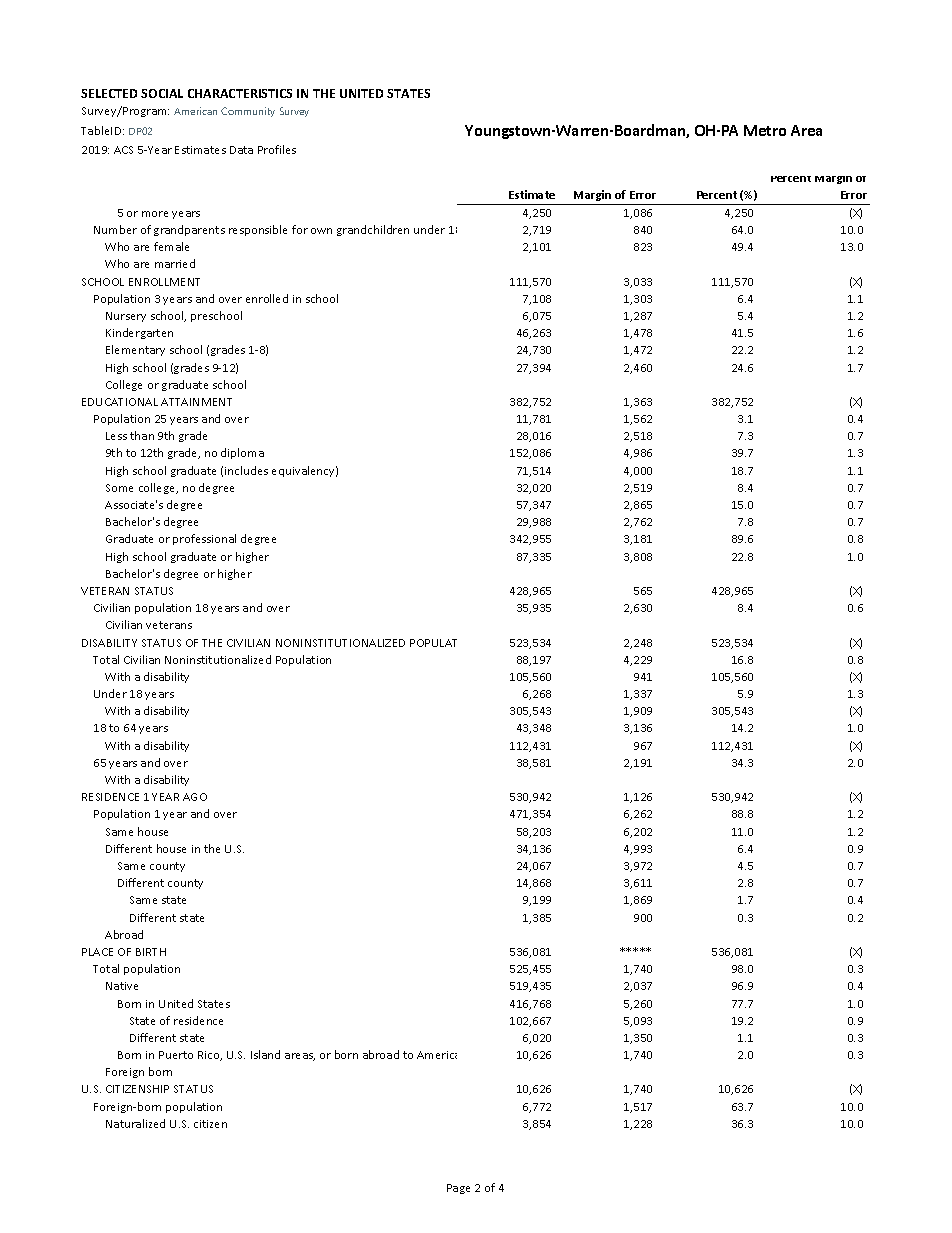  I want to click on Page, so click(458, 1189).
